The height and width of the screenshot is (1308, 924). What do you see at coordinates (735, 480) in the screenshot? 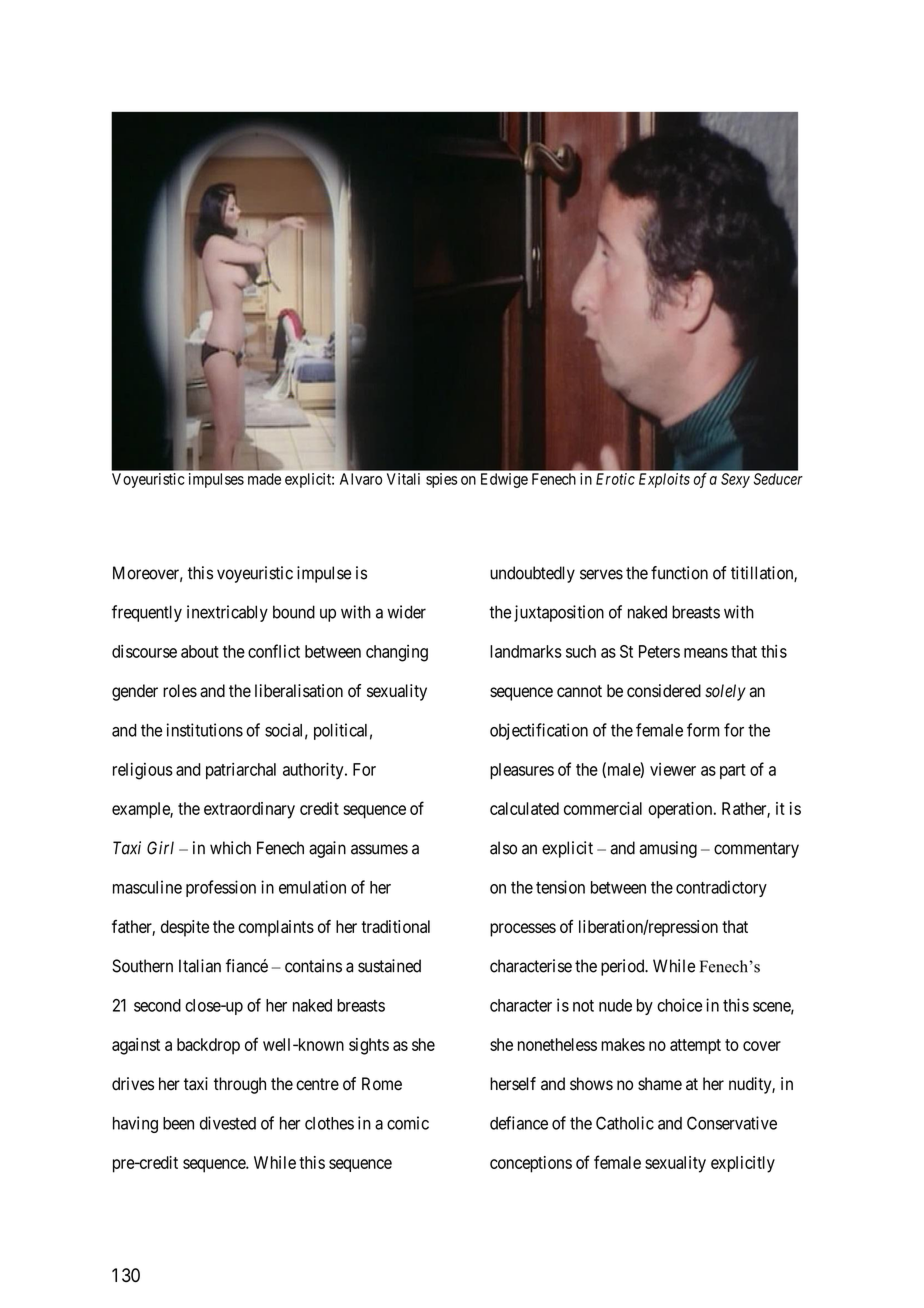
I see `Sexy` at bounding box center [735, 480].
